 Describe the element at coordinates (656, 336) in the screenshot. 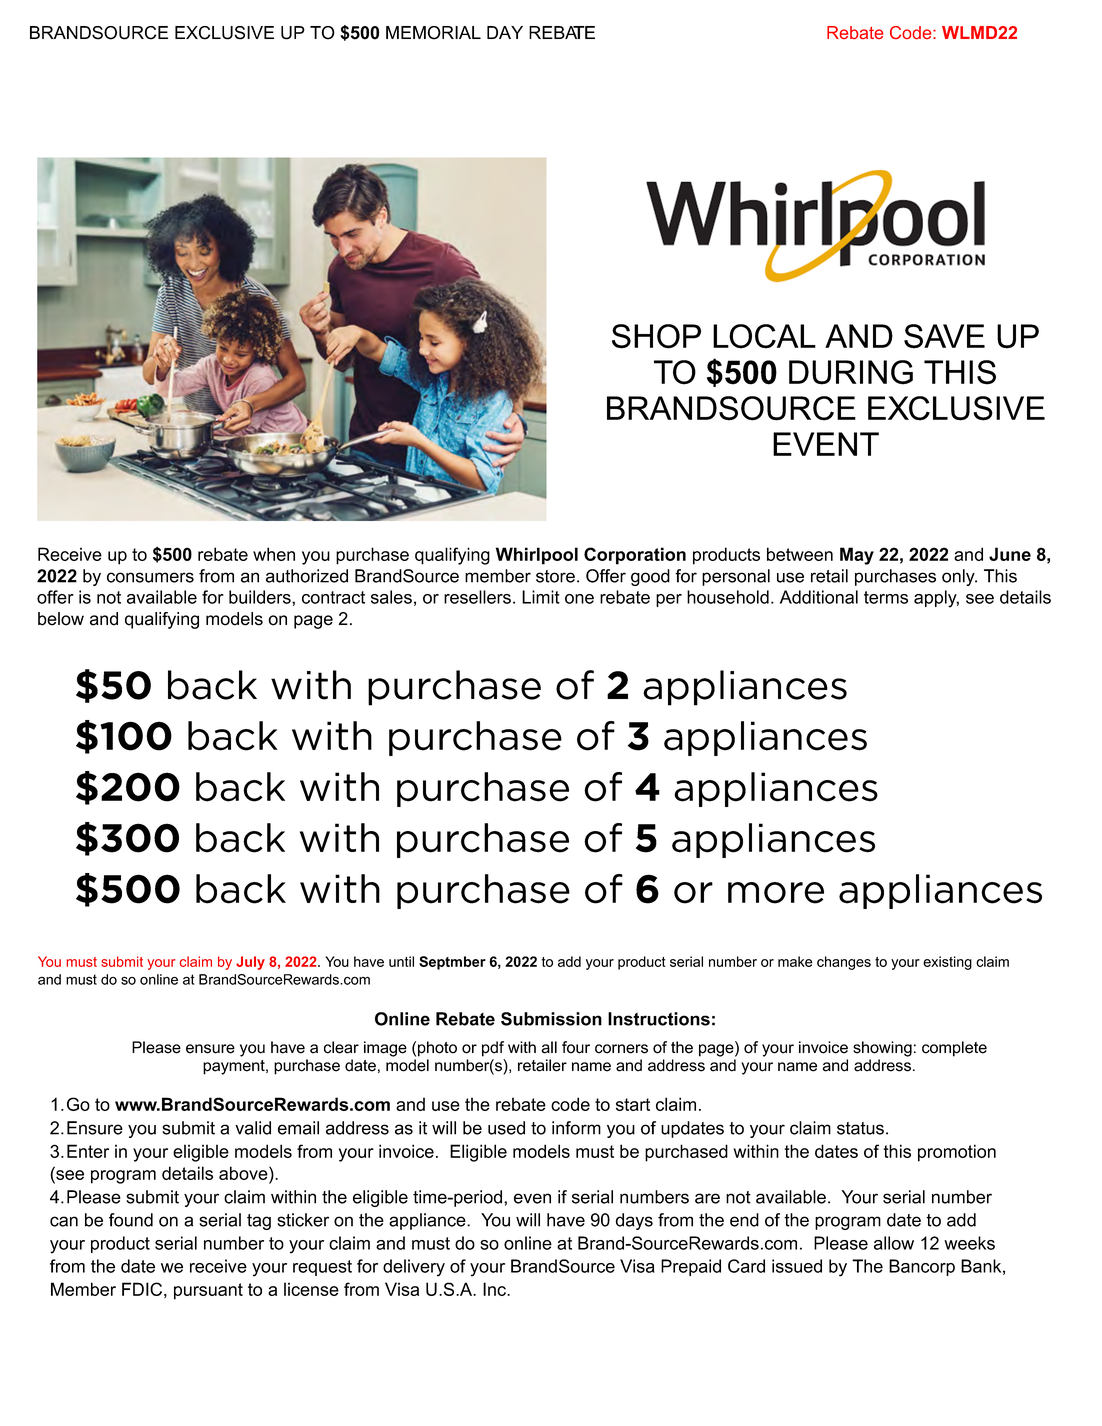

I see `SHOP` at that location.
